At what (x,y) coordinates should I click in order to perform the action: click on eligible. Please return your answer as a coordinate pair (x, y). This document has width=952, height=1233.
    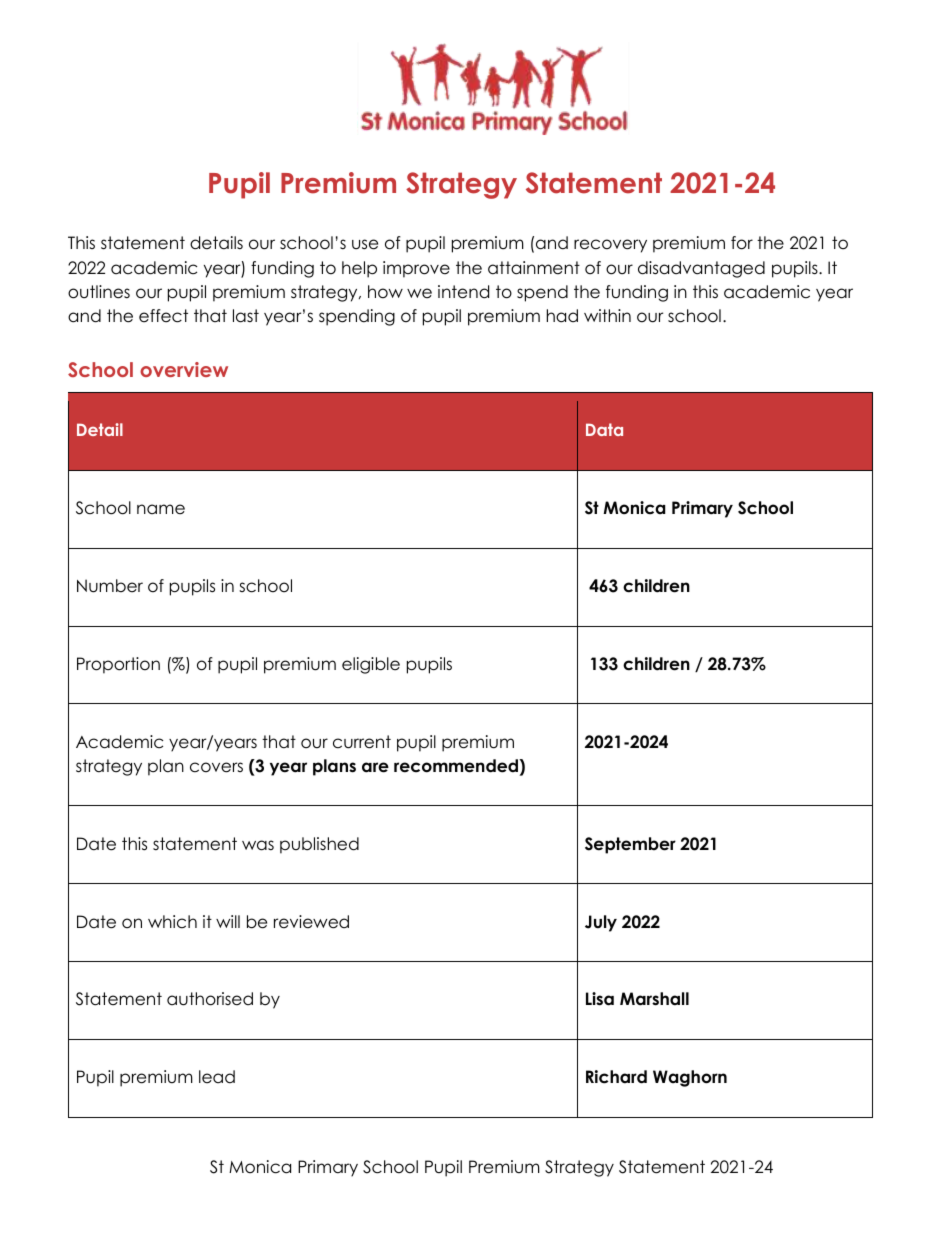
    Looking at the image, I should click on (371, 665).
